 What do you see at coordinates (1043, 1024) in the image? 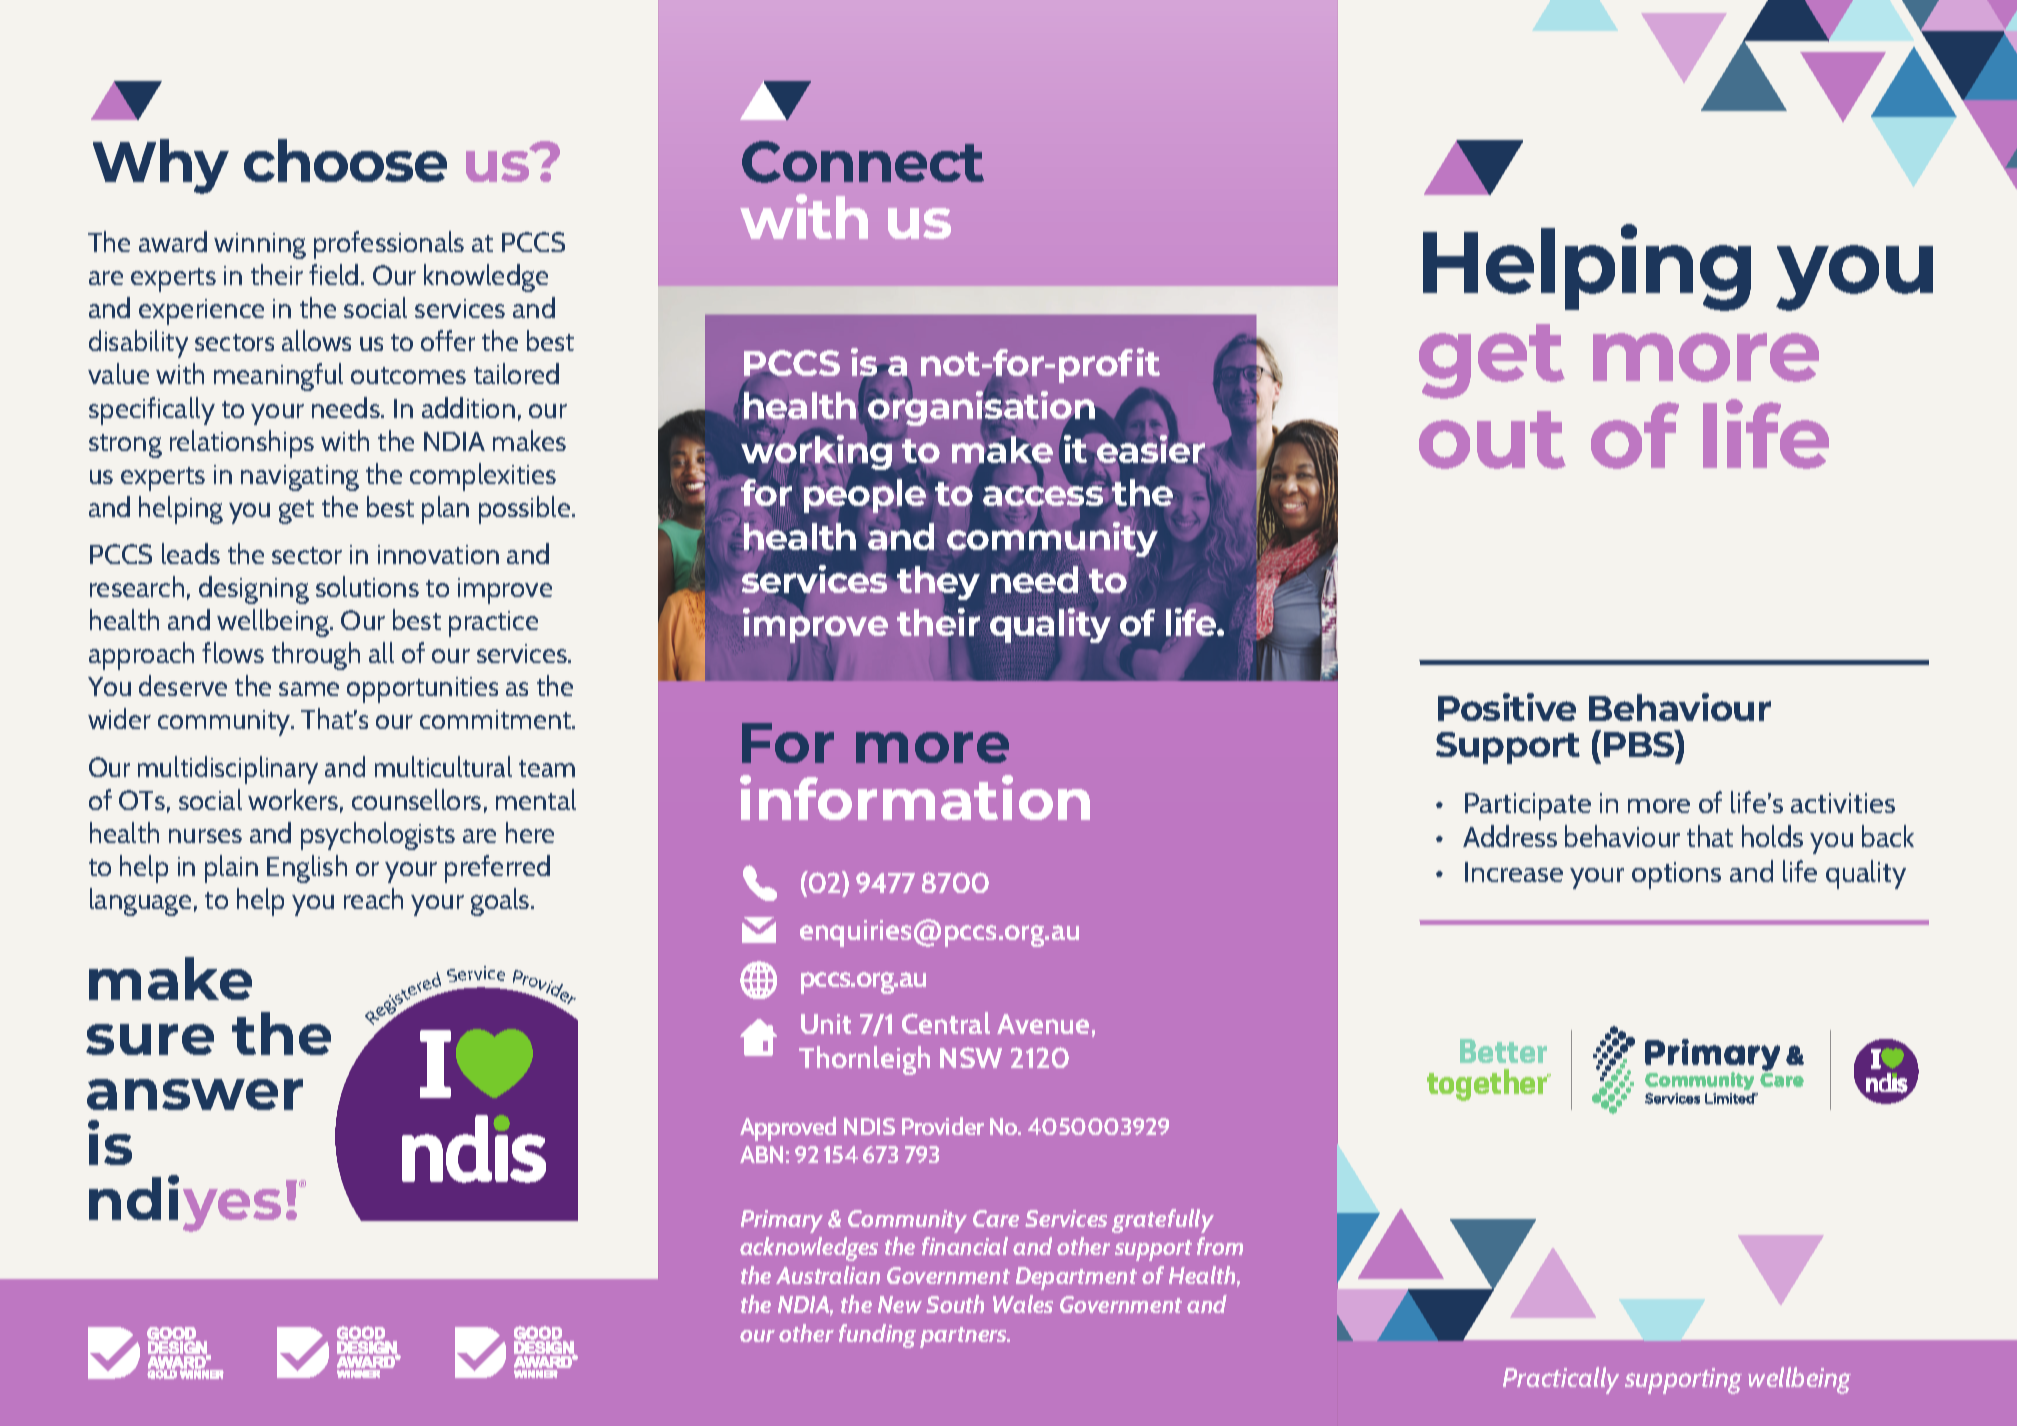
I see `Avenue` at bounding box center [1043, 1024].
